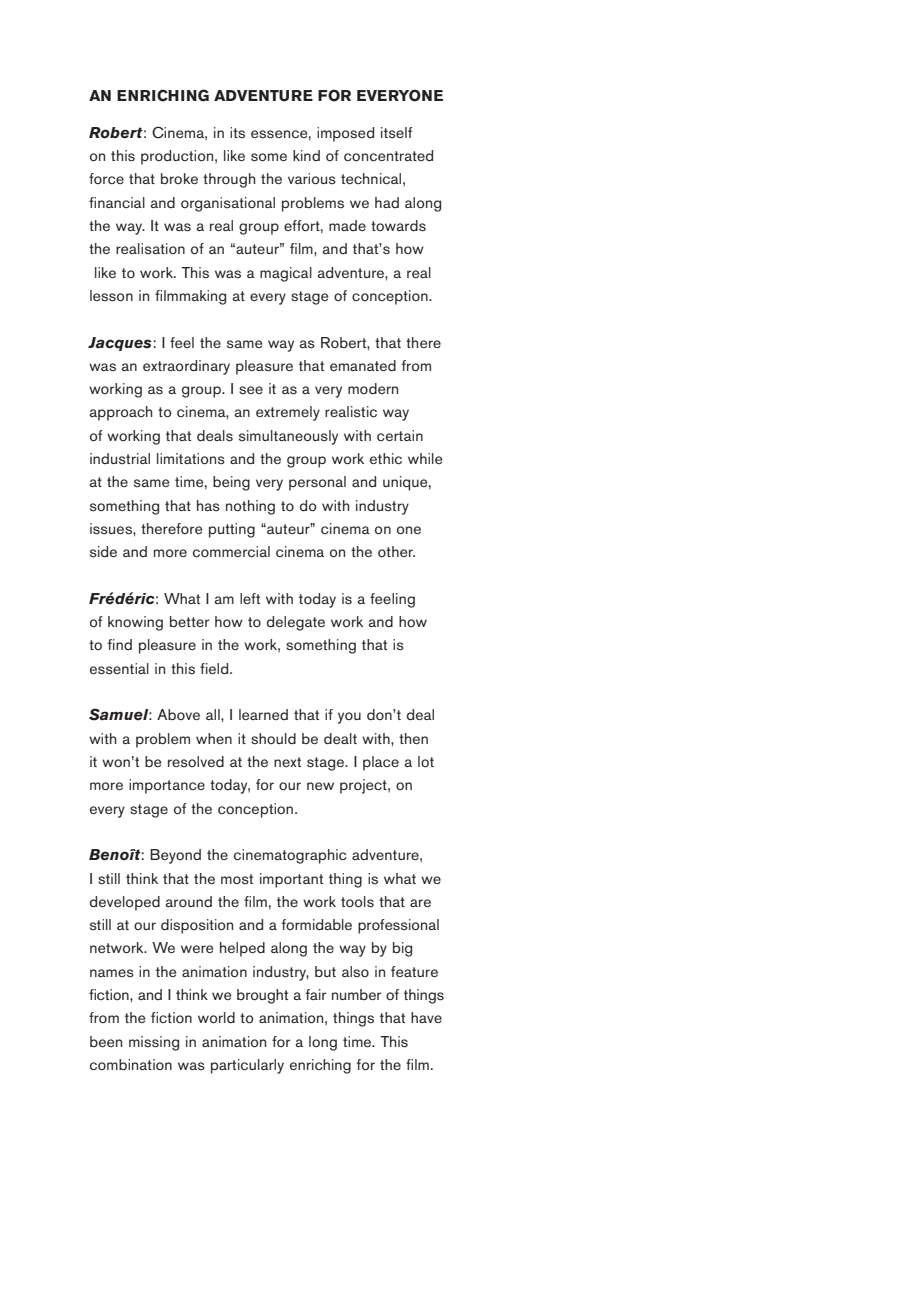 The height and width of the screenshot is (1308, 924). Describe the element at coordinates (247, 1066) in the screenshot. I see `particularly` at that location.
